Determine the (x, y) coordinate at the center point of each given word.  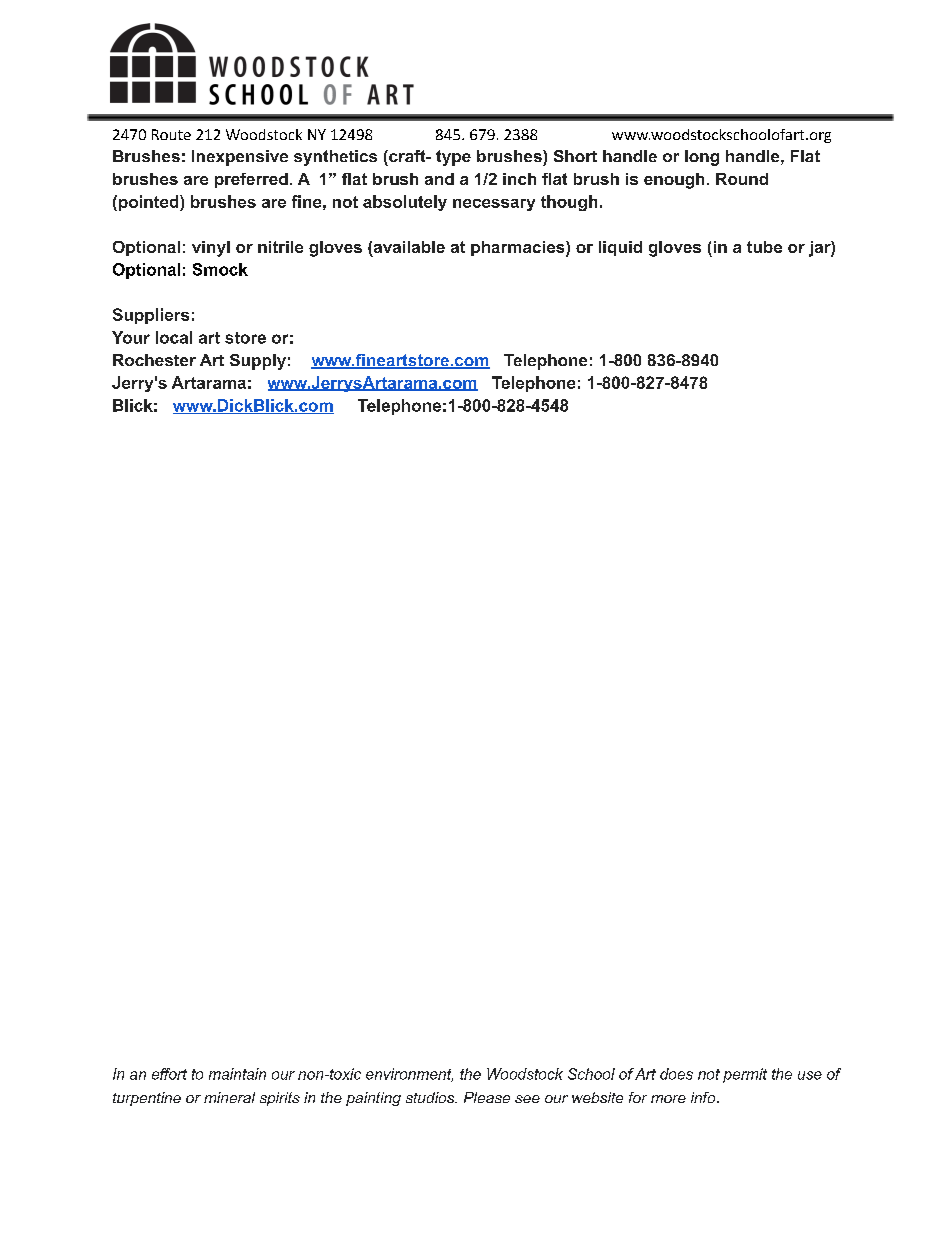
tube (764, 247)
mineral (229, 1097)
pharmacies (519, 249)
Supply (258, 362)
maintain (237, 1074)
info (704, 1097)
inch (519, 179)
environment (409, 1075)
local (174, 337)
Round (742, 179)
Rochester (154, 360)
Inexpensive (240, 158)
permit (745, 1075)
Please (487, 1097)
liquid (620, 248)
